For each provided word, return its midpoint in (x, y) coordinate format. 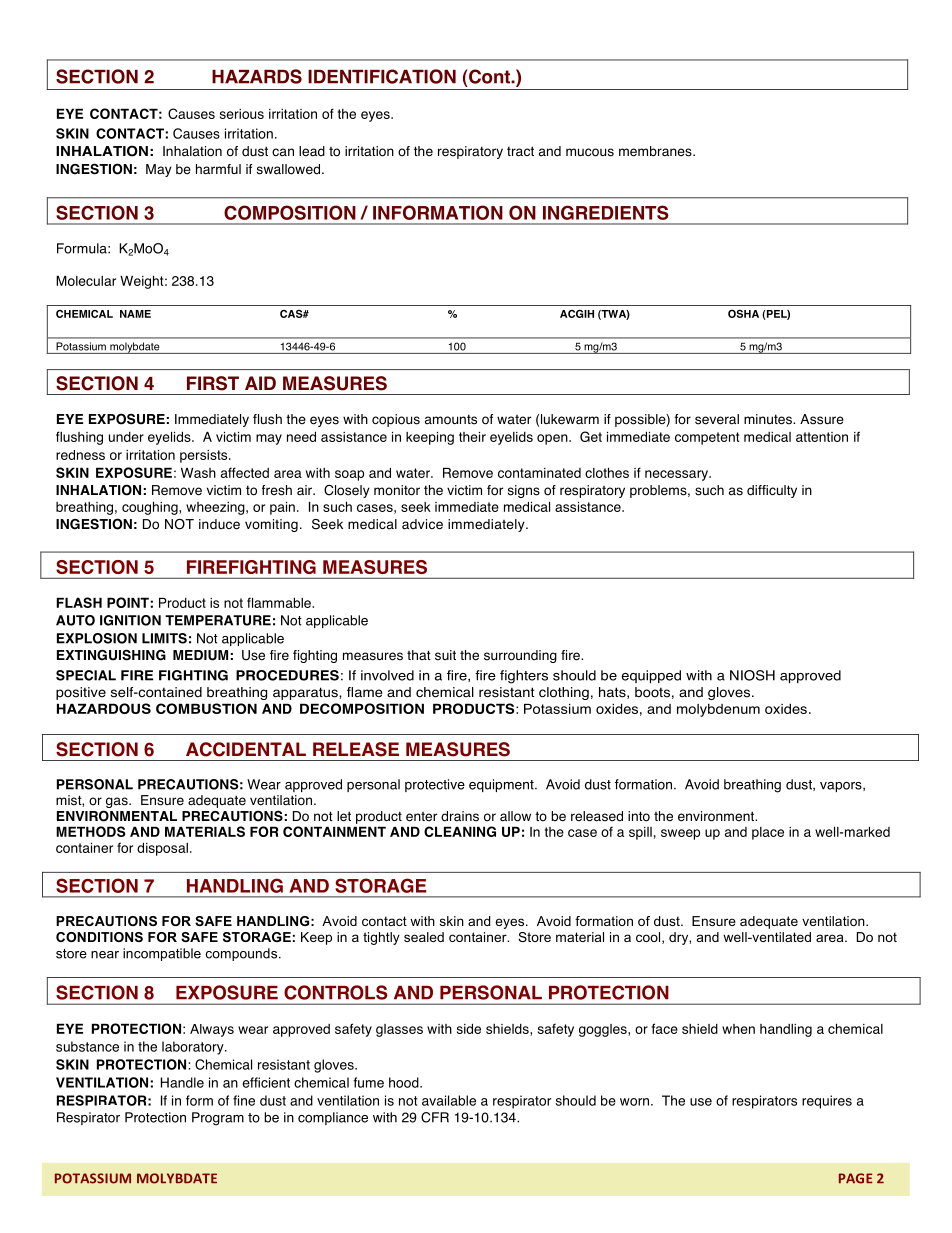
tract (520, 151)
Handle (182, 1082)
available (449, 1100)
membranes (656, 151)
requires (827, 1102)
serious (242, 114)
